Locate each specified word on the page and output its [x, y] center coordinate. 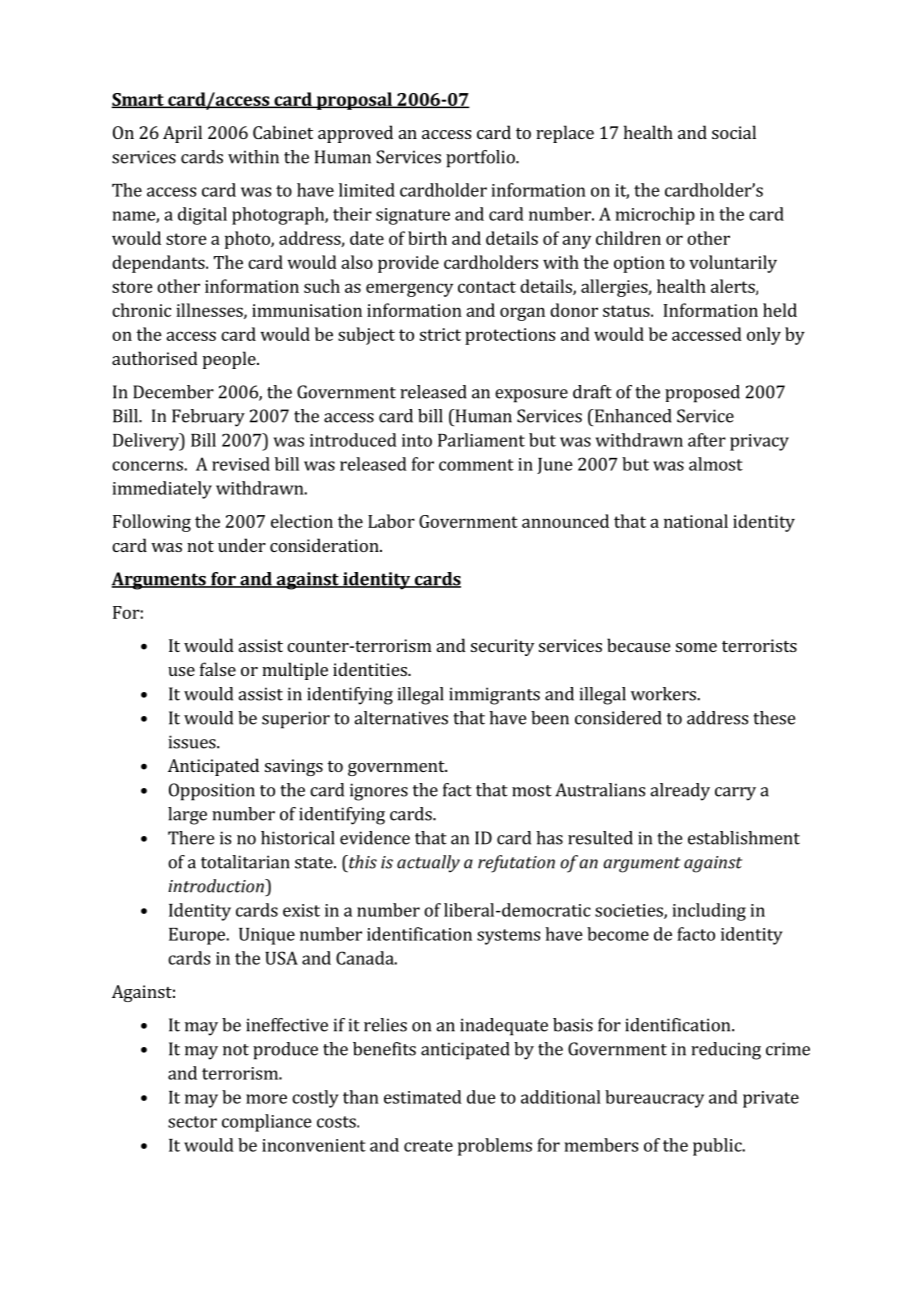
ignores [379, 792]
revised [241, 464]
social [734, 132]
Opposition [212, 792]
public [718, 1147]
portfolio [481, 159]
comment [476, 465]
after [707, 440]
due [481, 1097]
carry [735, 794]
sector [192, 1122]
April [182, 134]
